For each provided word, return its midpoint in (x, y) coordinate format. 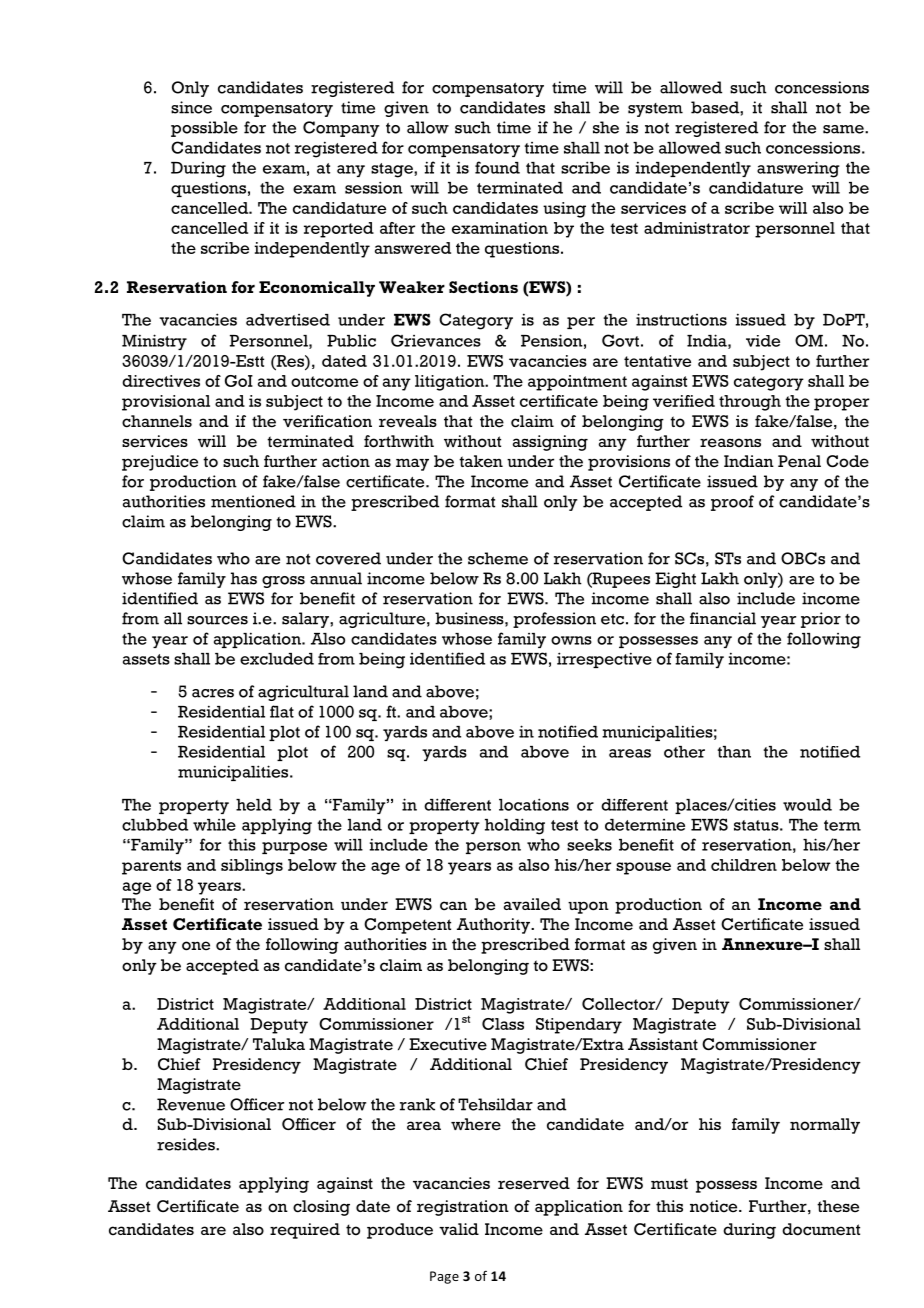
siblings (252, 867)
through (750, 403)
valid (459, 1229)
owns (571, 640)
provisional (166, 403)
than (734, 752)
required (305, 1231)
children (744, 865)
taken (481, 461)
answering (798, 169)
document (821, 1229)
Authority (494, 926)
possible (204, 129)
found (497, 167)
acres (213, 693)
